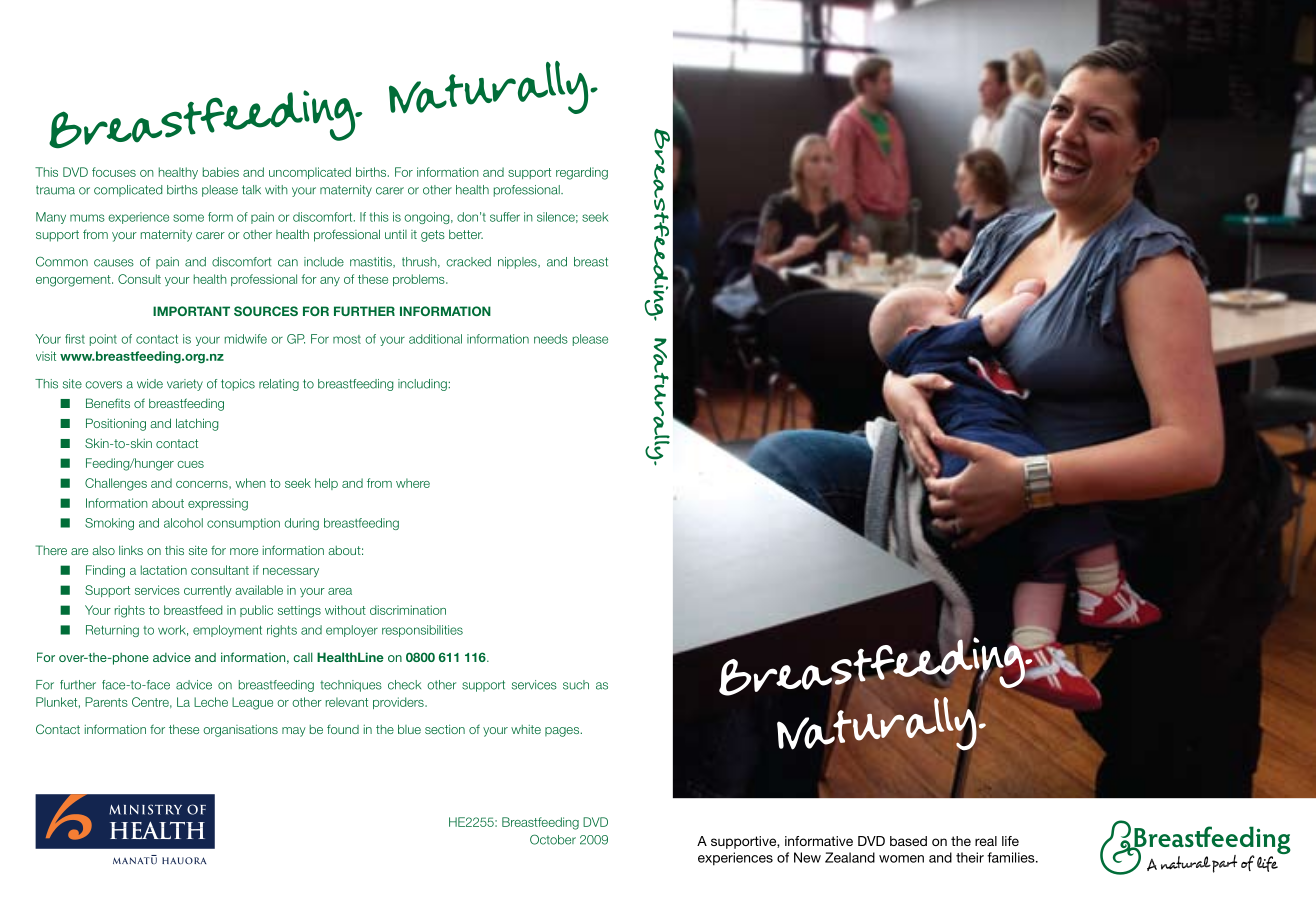 The width and height of the image is (1316, 905). I want to click on focuses, so click(114, 172).
